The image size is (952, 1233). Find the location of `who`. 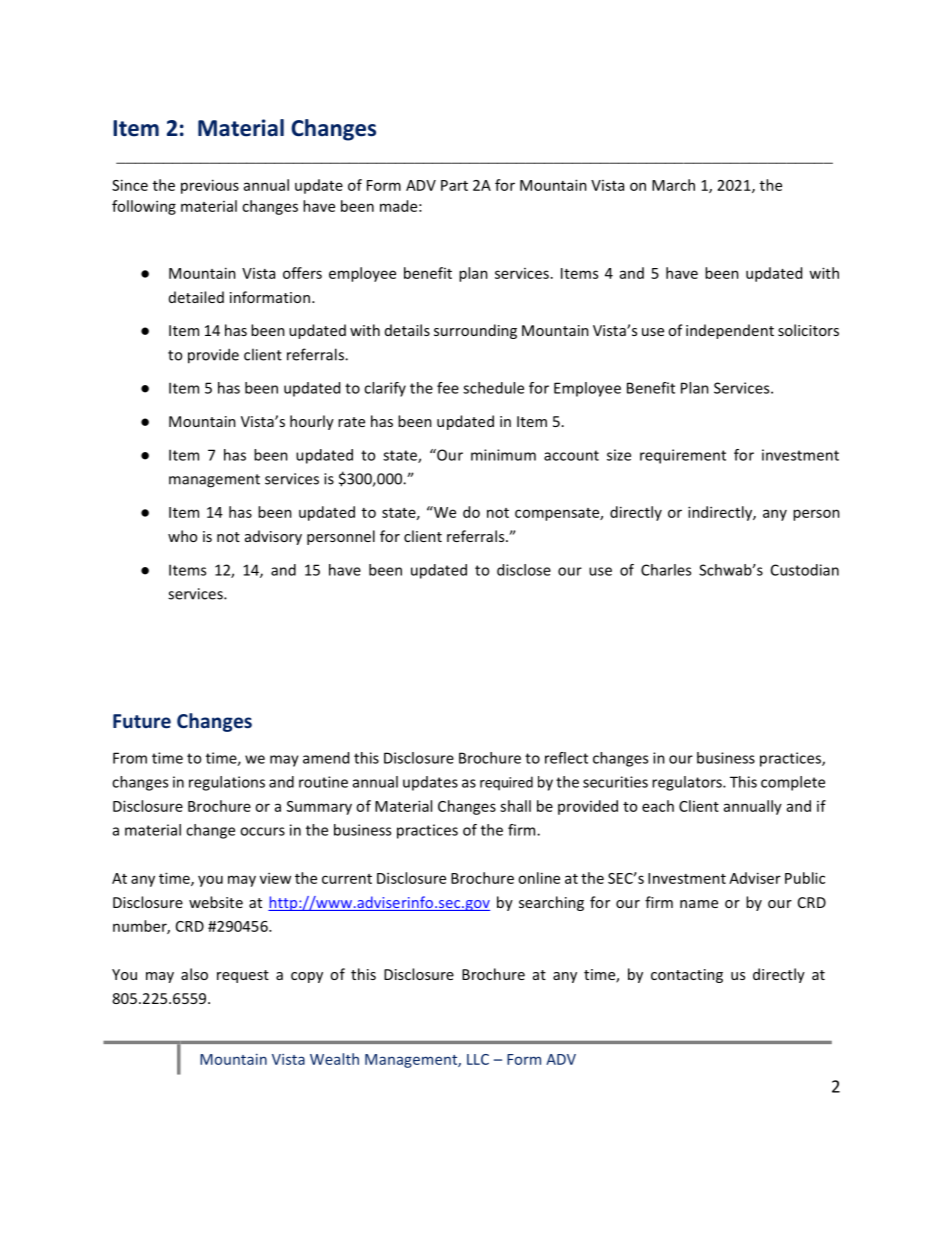

who is located at coordinates (182, 536).
